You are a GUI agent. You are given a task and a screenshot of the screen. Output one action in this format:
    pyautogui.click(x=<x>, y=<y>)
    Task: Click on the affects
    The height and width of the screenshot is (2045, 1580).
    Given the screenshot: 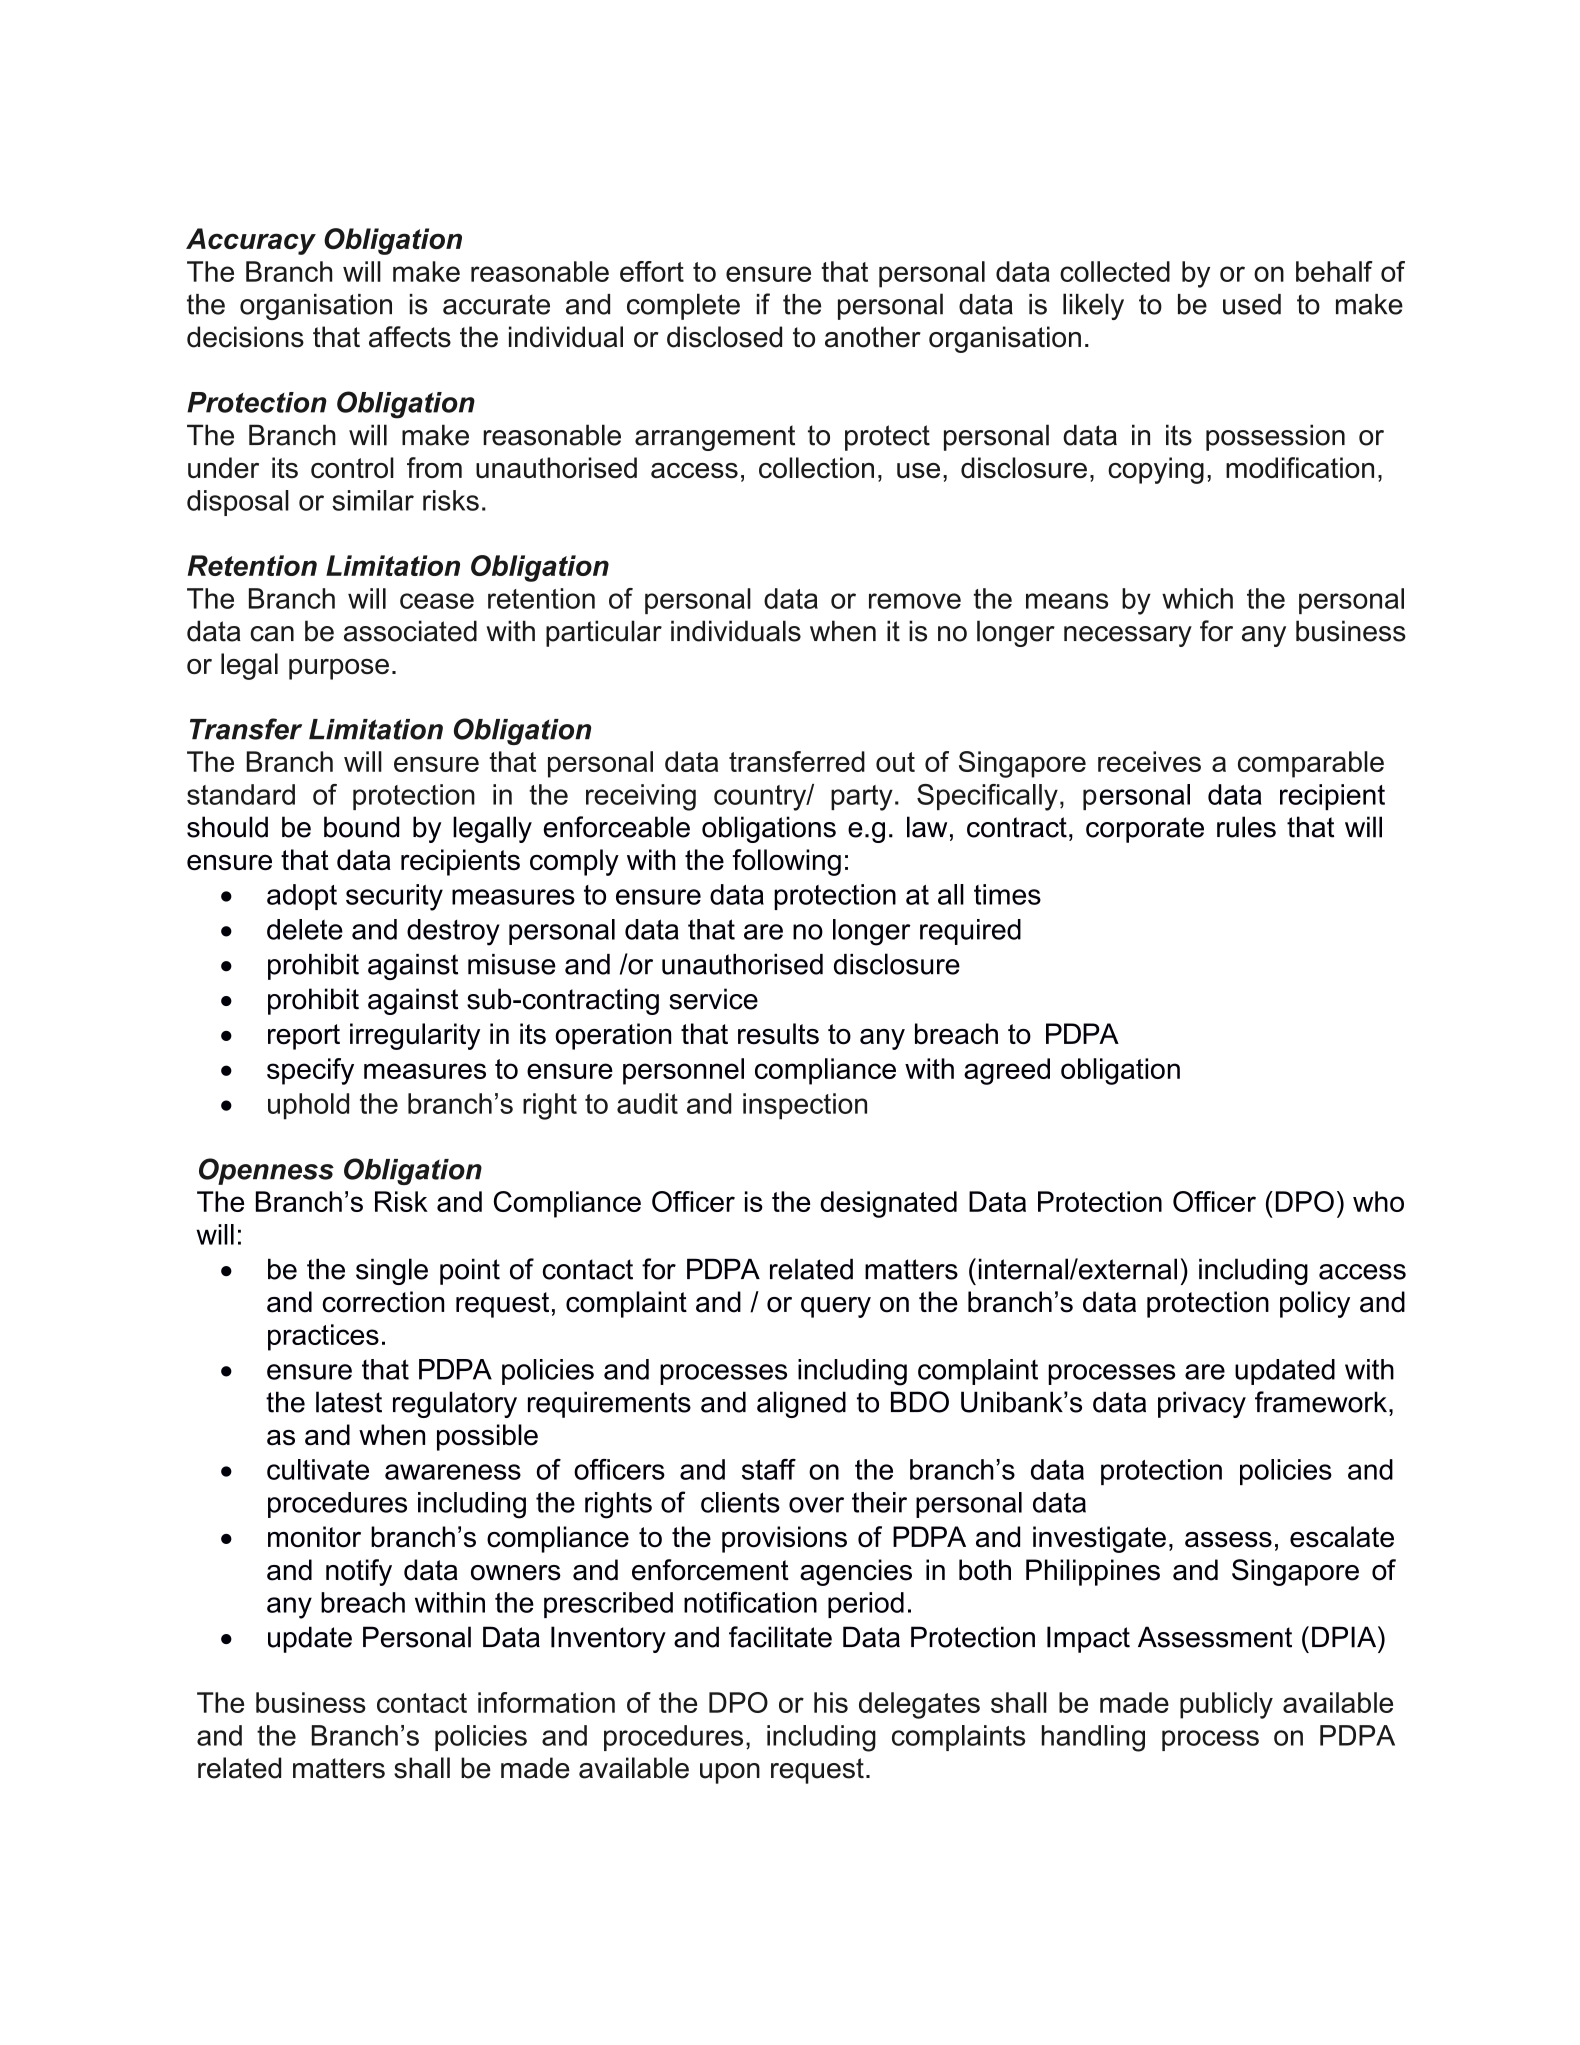 What is the action you would take?
    pyautogui.click(x=410, y=337)
